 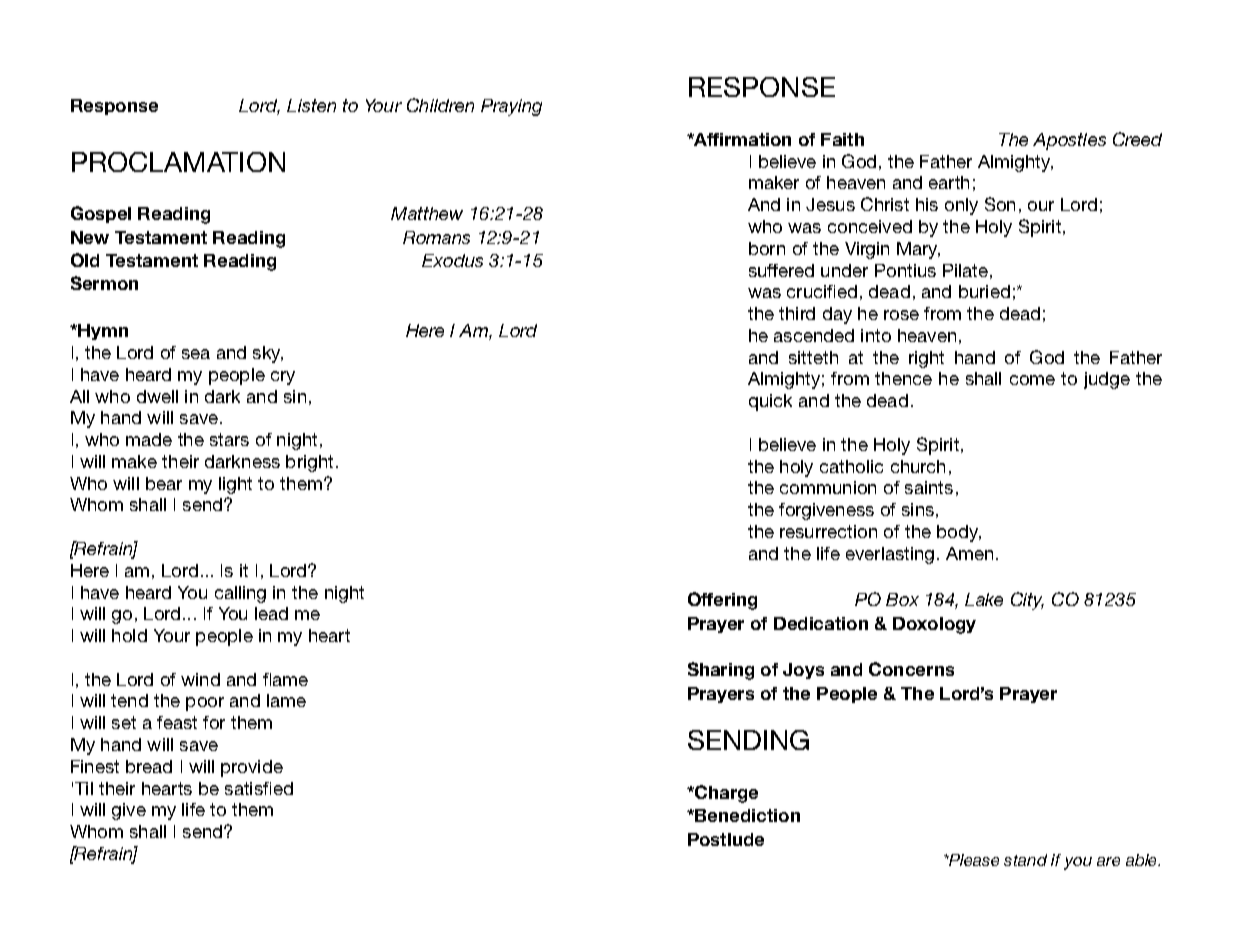 What do you see at coordinates (259, 788) in the screenshot?
I see `satisfied` at bounding box center [259, 788].
